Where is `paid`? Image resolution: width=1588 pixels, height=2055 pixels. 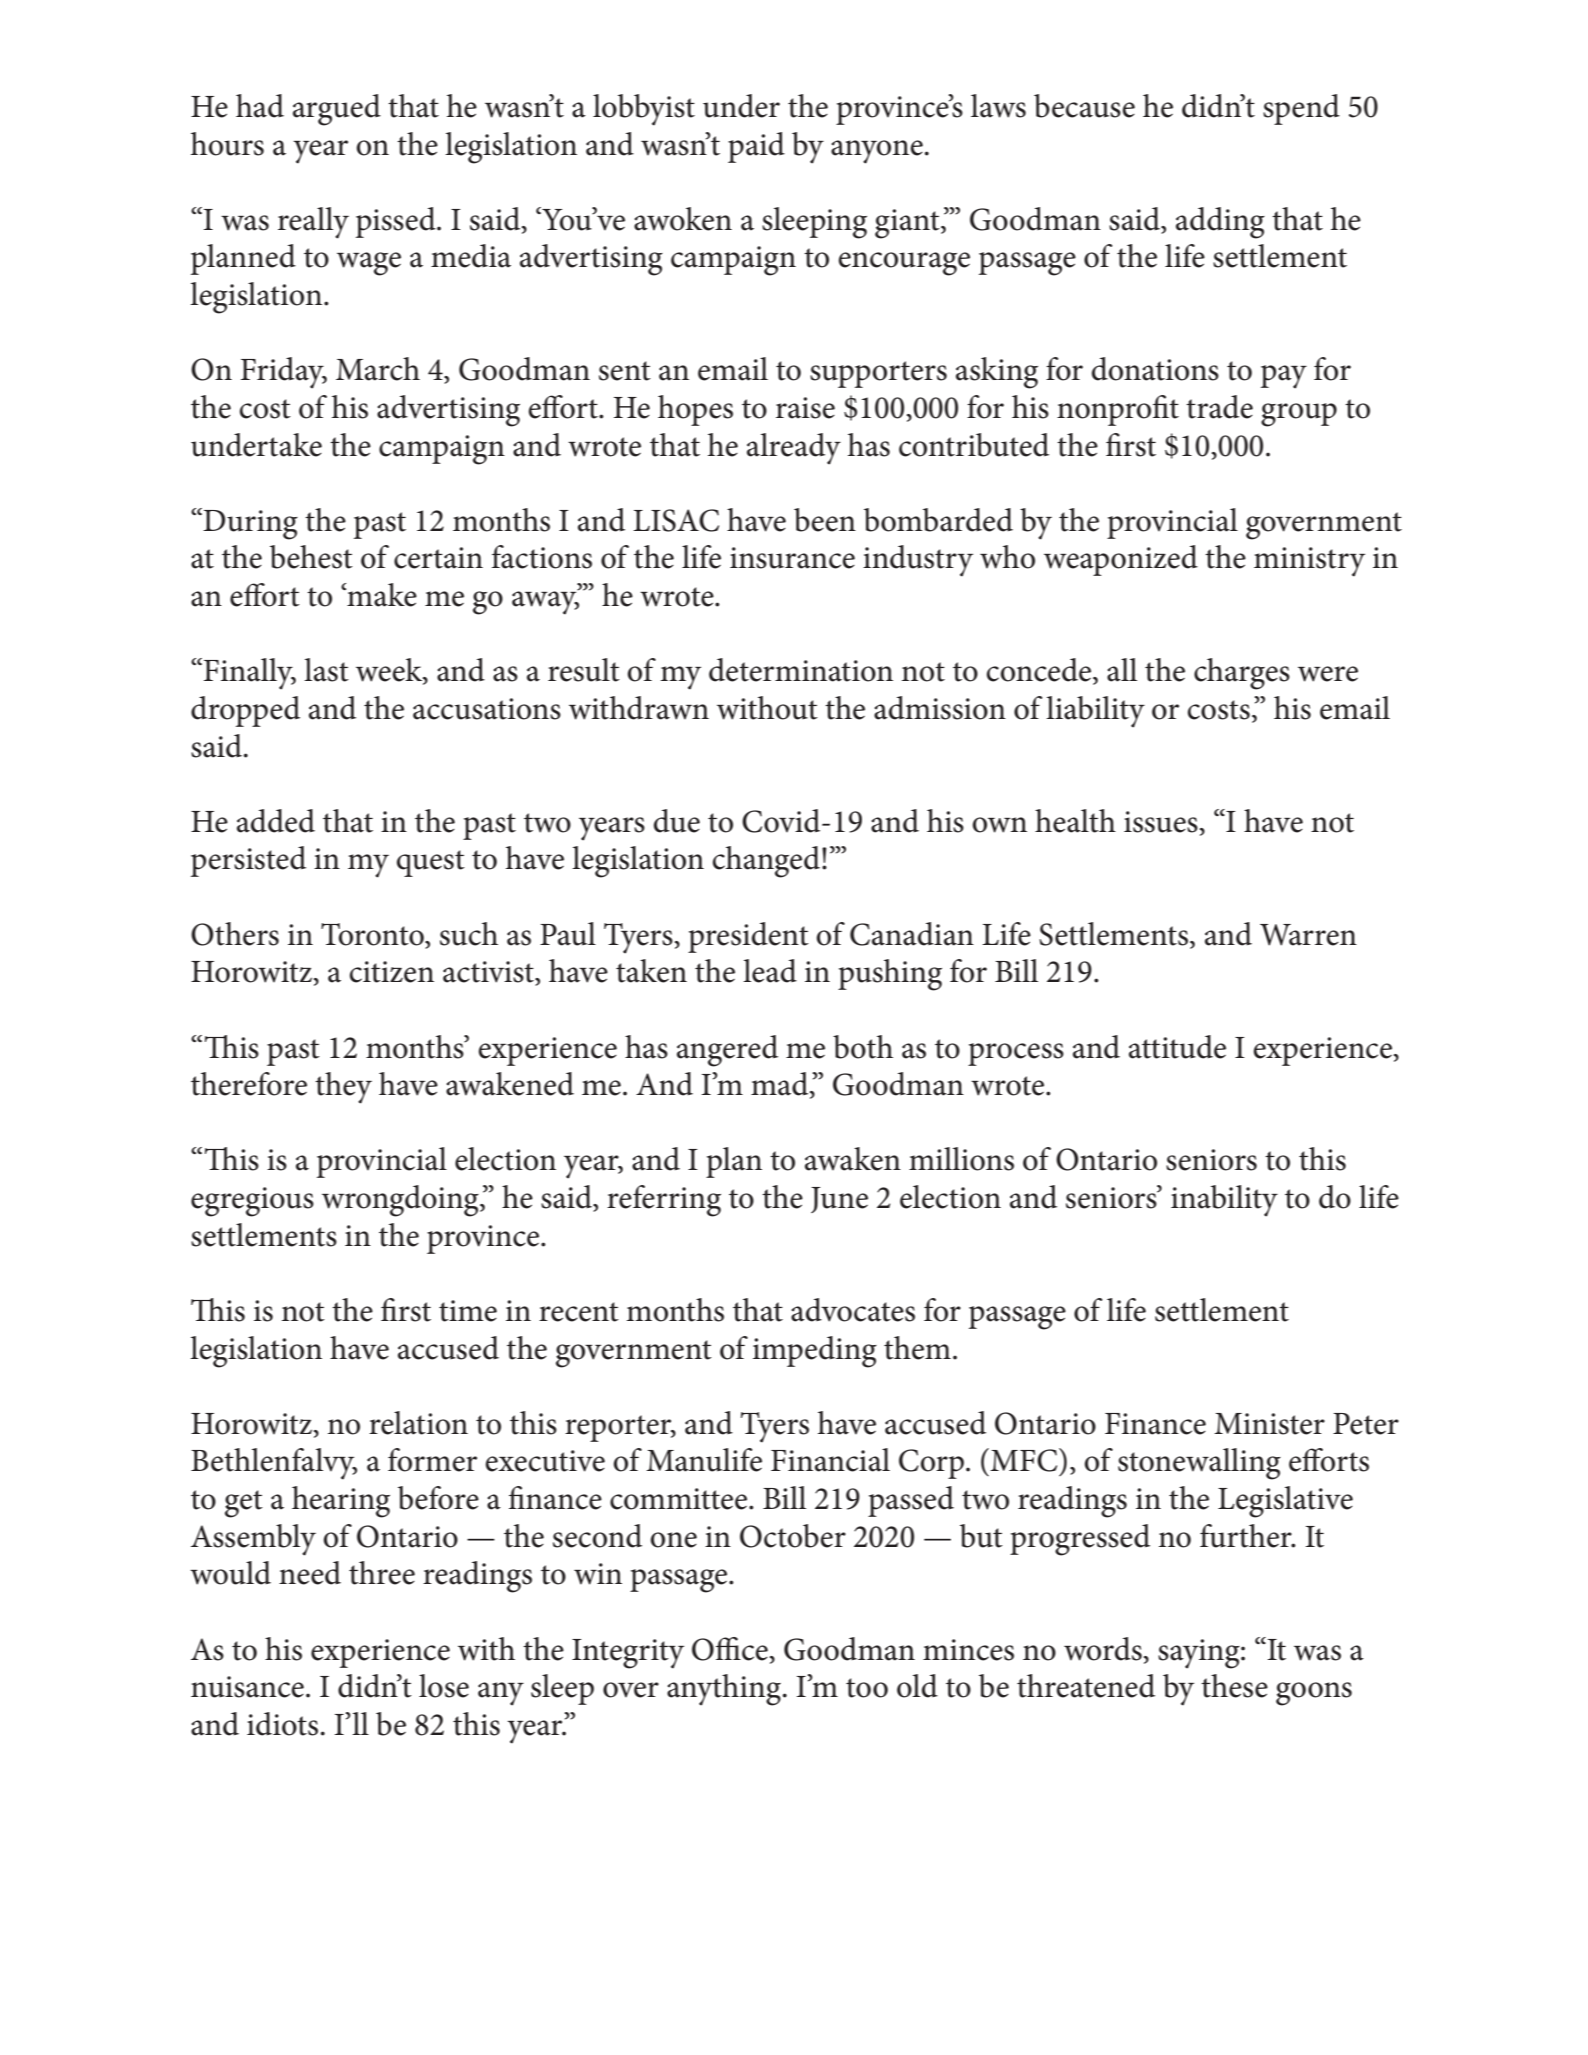 paid is located at coordinates (756, 147).
